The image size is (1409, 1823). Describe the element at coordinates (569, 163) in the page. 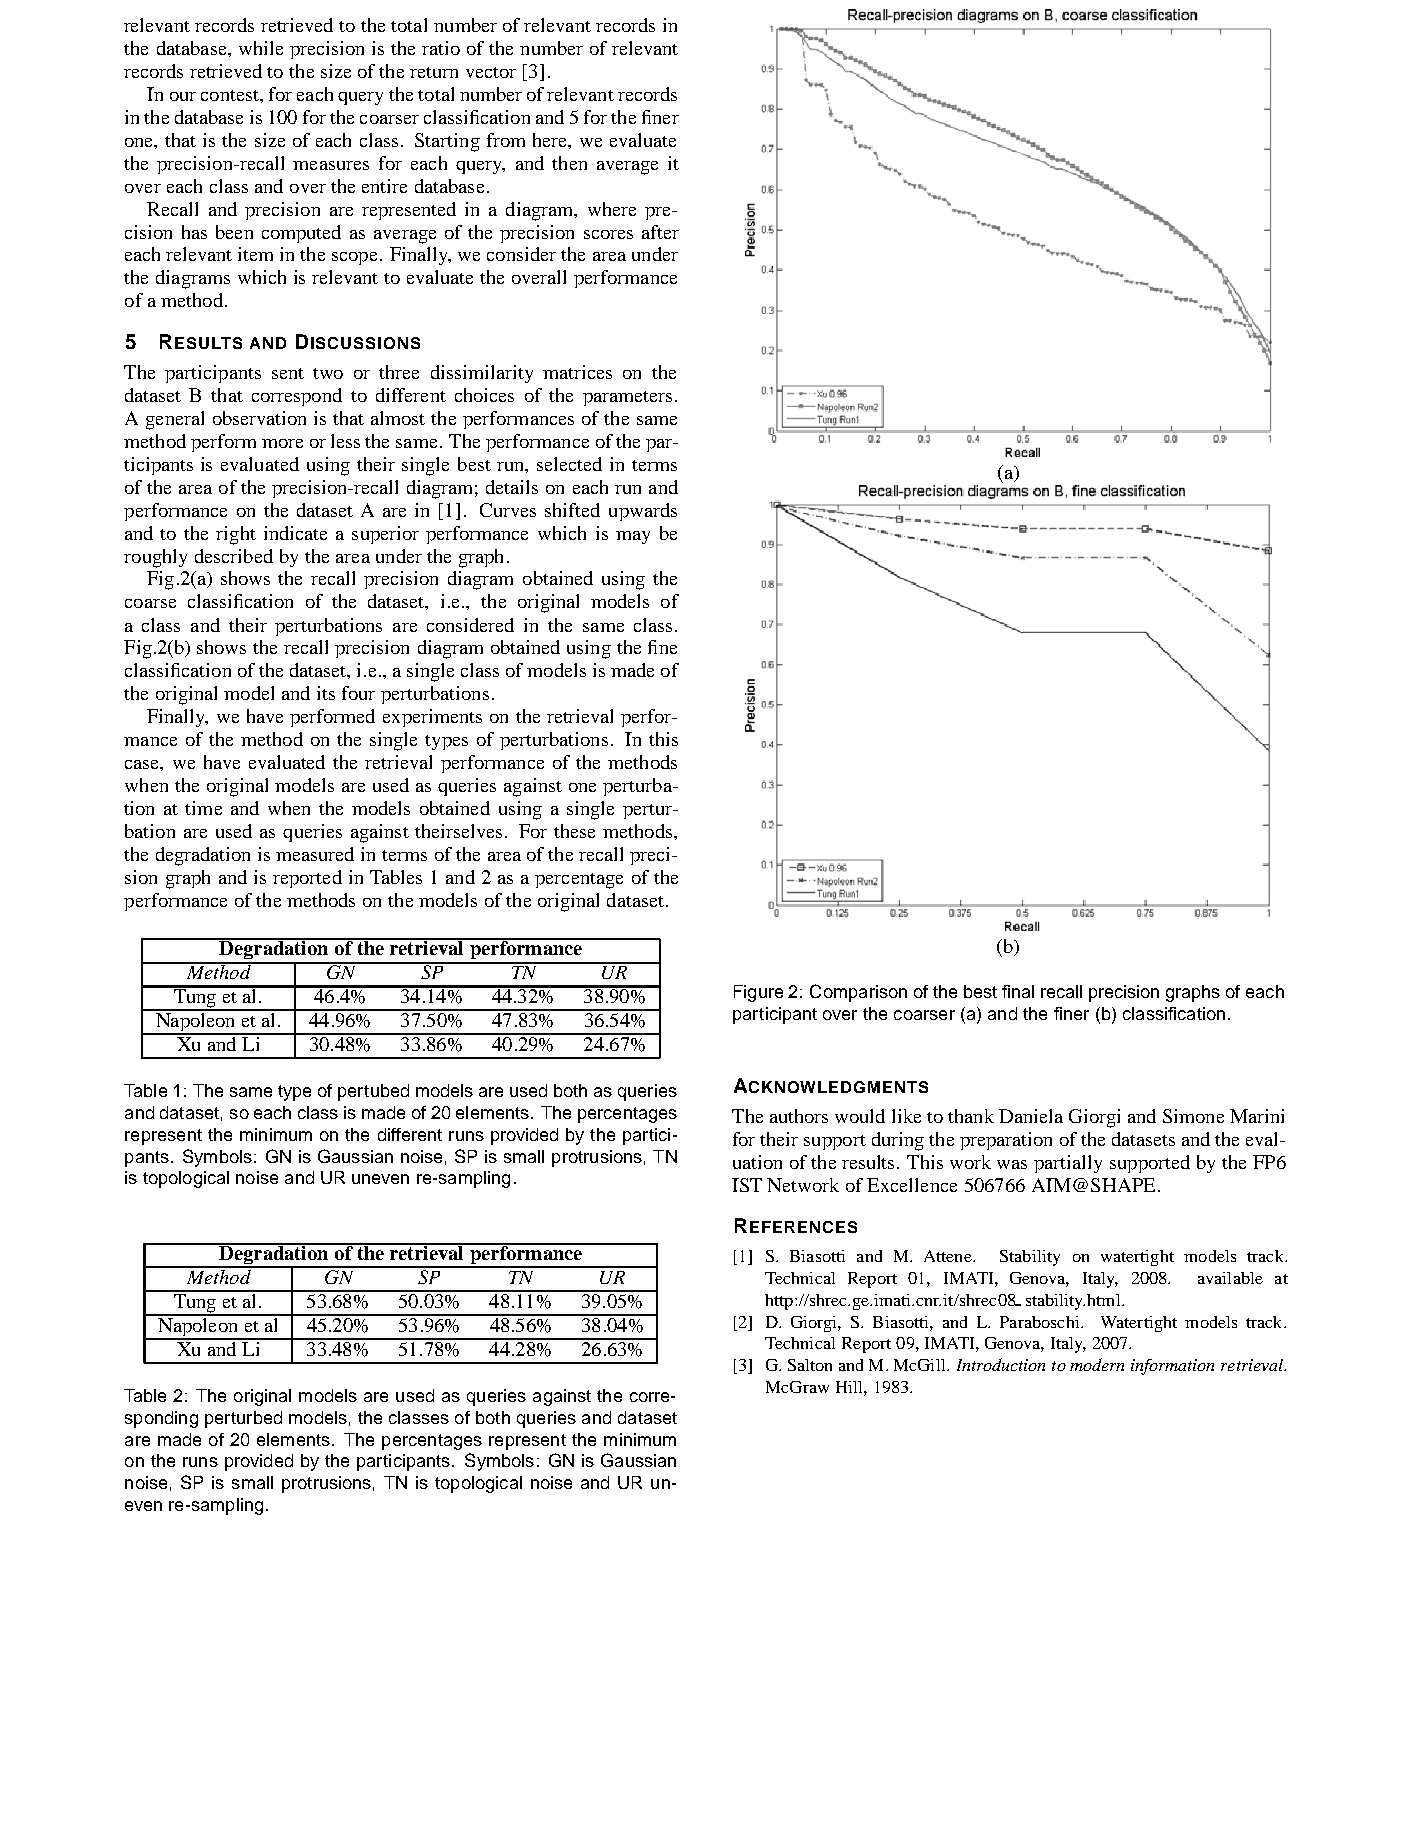

I see `then` at that location.
